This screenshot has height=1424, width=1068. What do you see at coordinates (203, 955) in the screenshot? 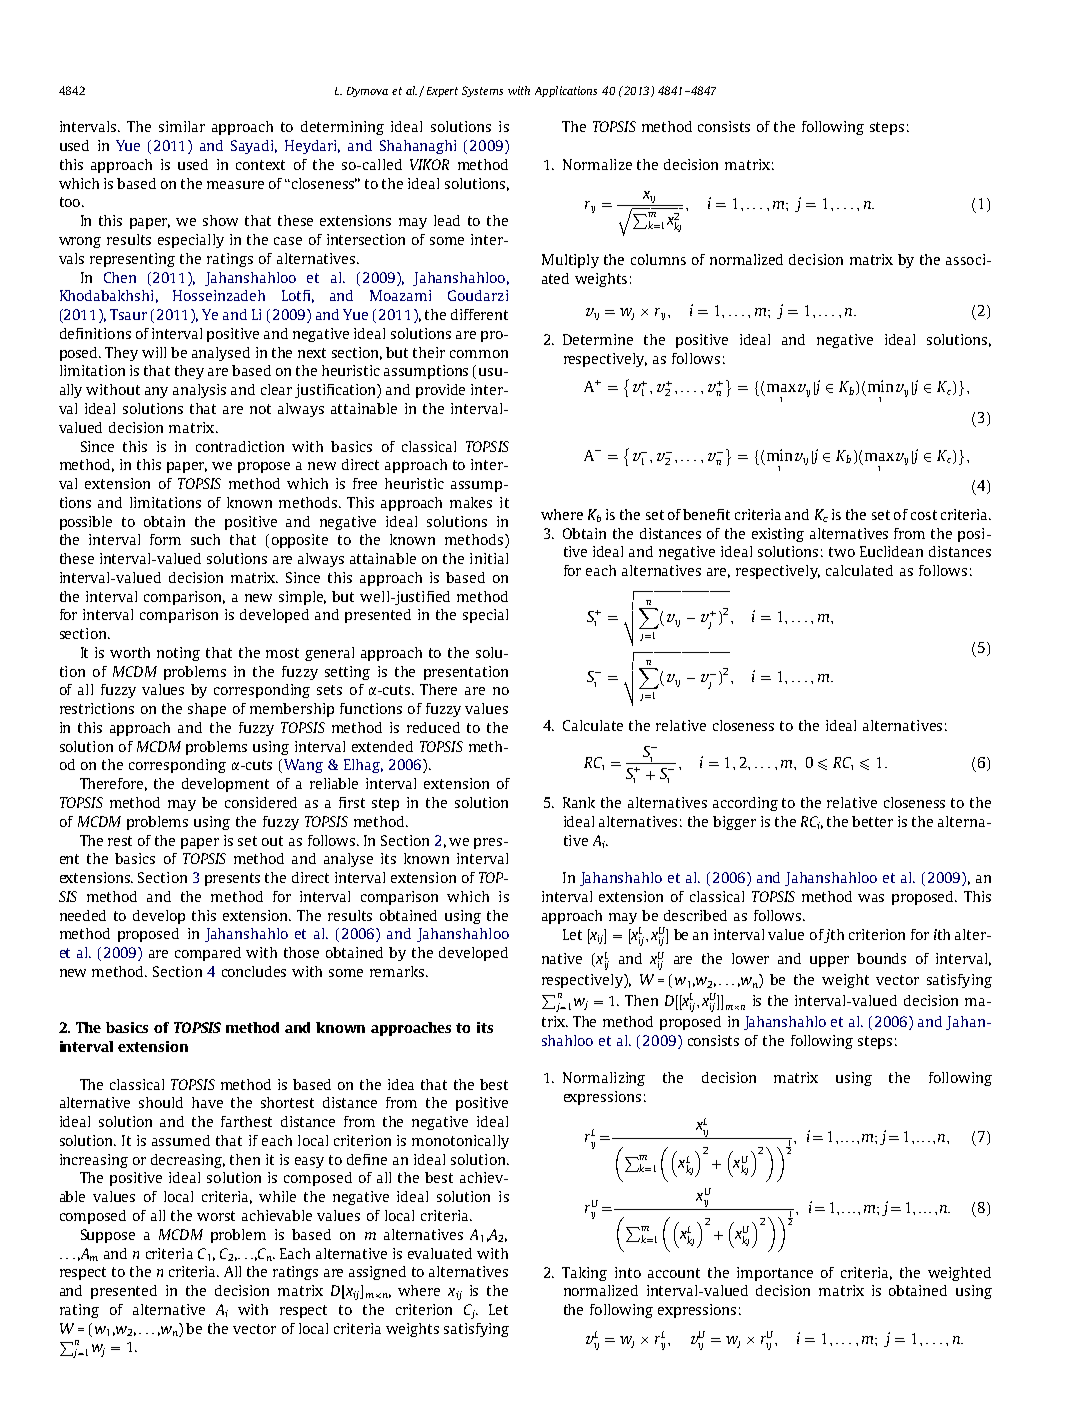
I see `compare` at bounding box center [203, 955].
